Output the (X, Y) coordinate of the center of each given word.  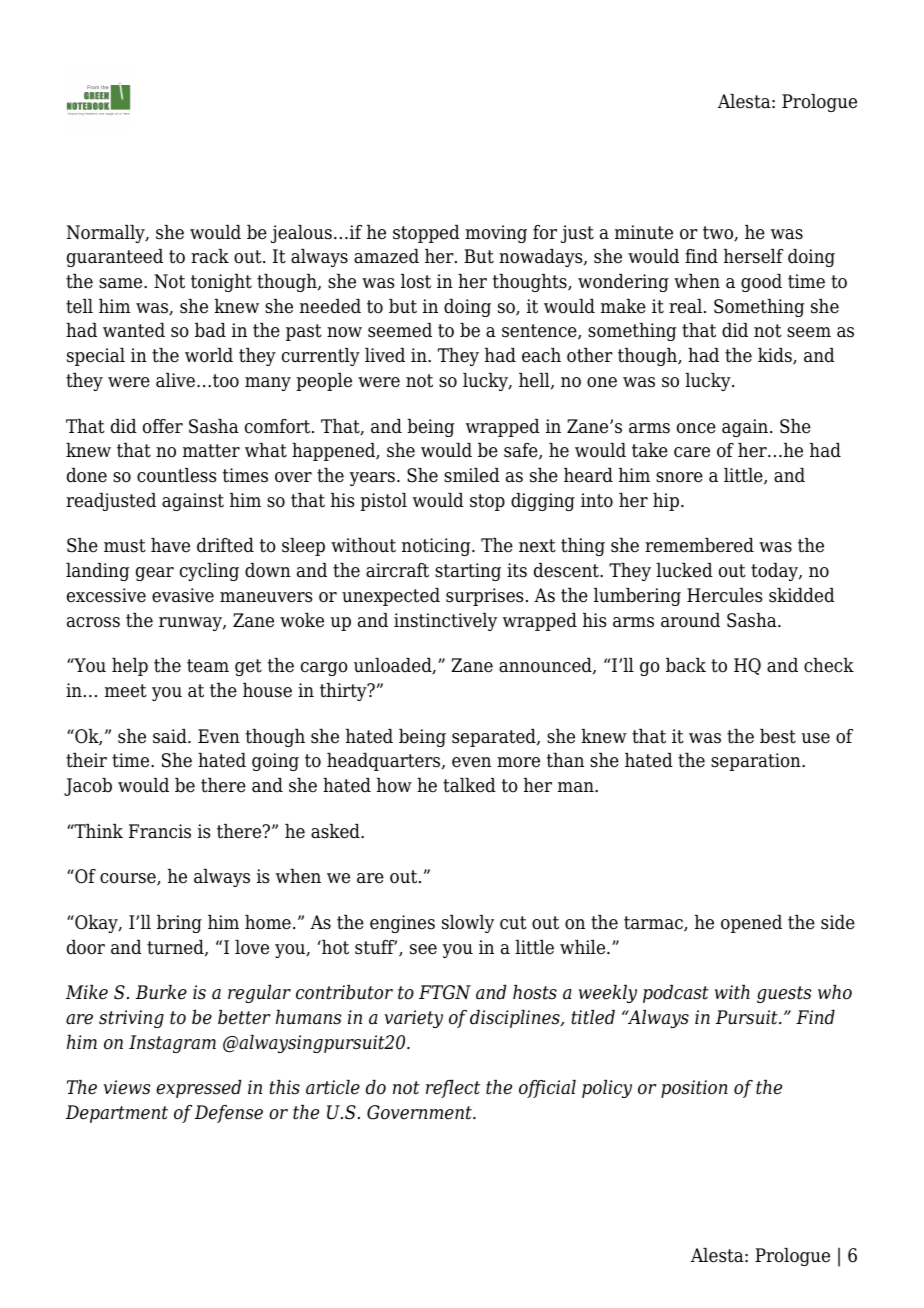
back (686, 665)
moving (496, 234)
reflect (453, 1089)
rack (210, 256)
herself (754, 256)
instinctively (445, 622)
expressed (199, 1089)
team (208, 666)
